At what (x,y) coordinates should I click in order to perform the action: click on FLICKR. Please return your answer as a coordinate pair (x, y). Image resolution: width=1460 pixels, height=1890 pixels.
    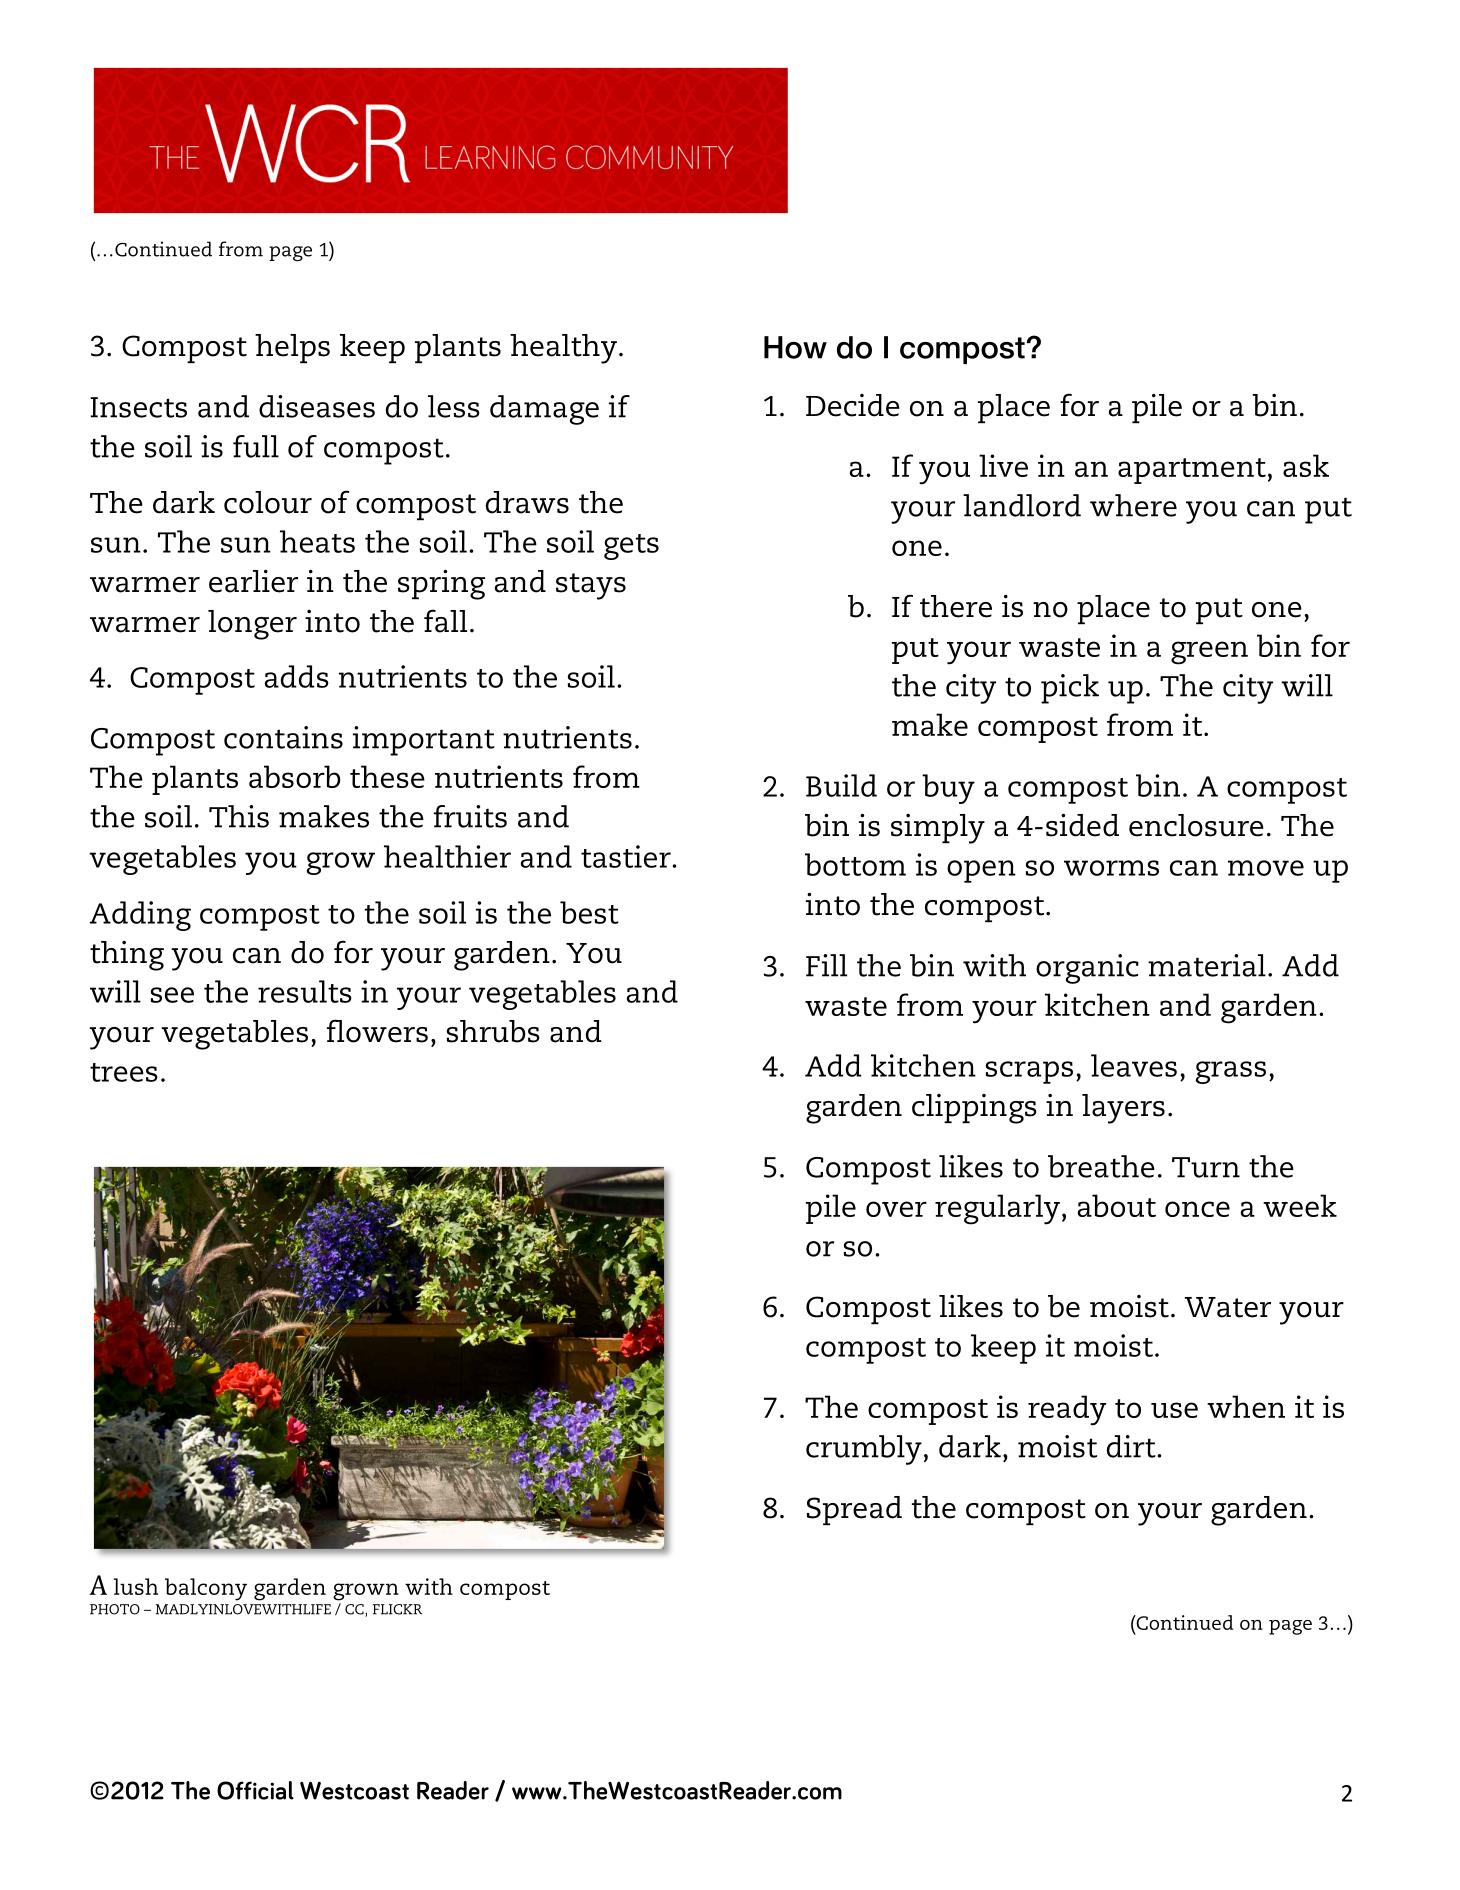
    Looking at the image, I should click on (397, 1609).
